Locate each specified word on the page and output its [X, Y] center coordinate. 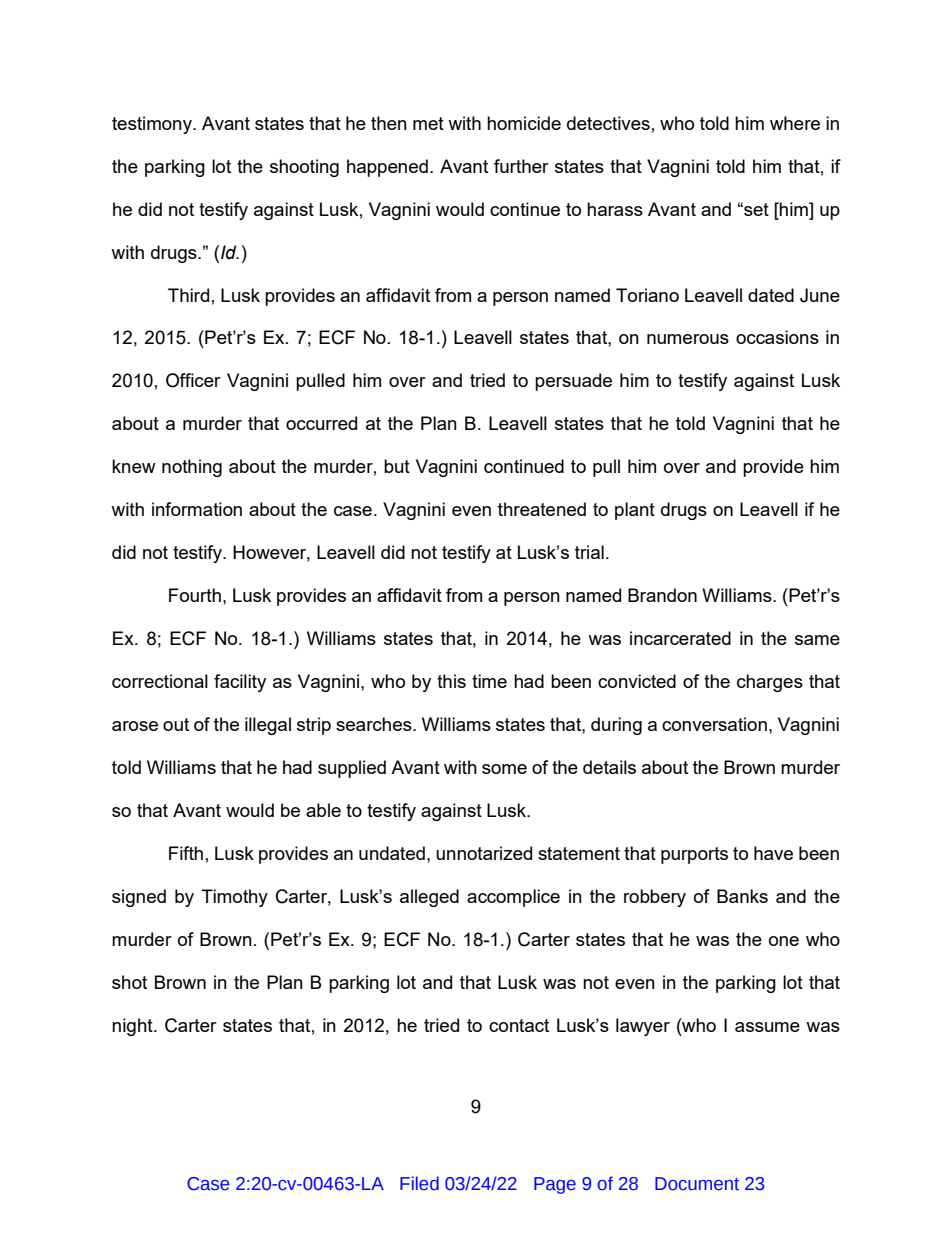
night [133, 1027]
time [489, 681]
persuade [573, 382]
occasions [777, 337]
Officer [193, 380]
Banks [742, 896]
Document [697, 1184]
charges [770, 683]
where [795, 123]
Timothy [234, 898]
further [521, 166]
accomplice [513, 898]
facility [240, 683]
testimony [153, 125]
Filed [419, 1183]
